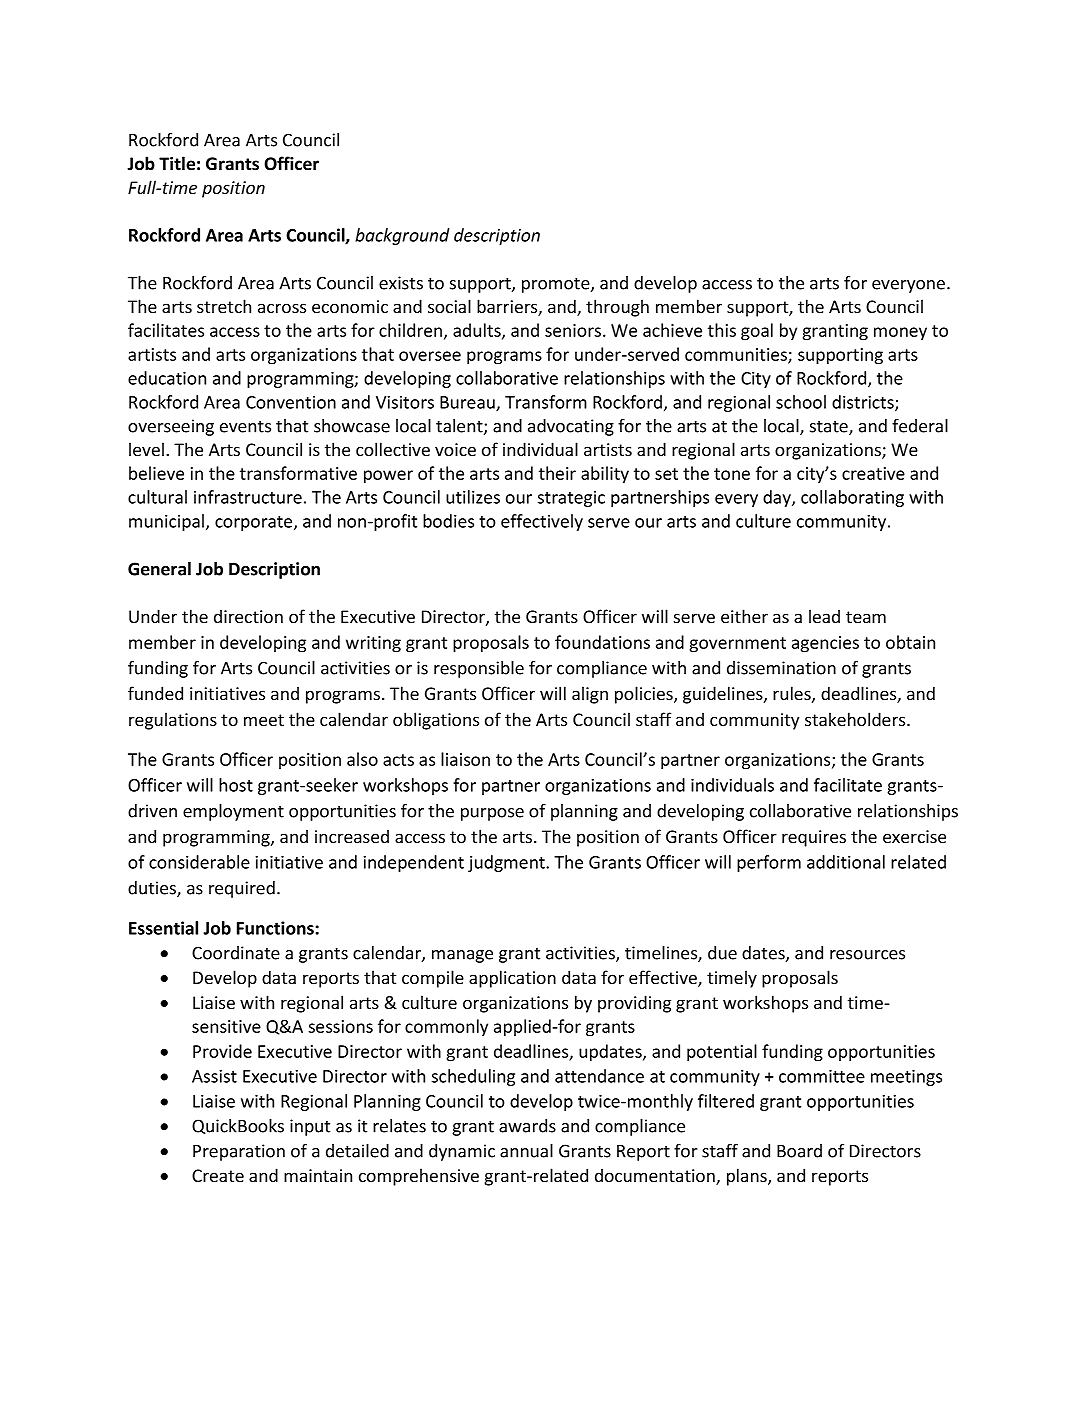 This screenshot has height=1406, width=1087. I want to click on corporate, so click(255, 523).
